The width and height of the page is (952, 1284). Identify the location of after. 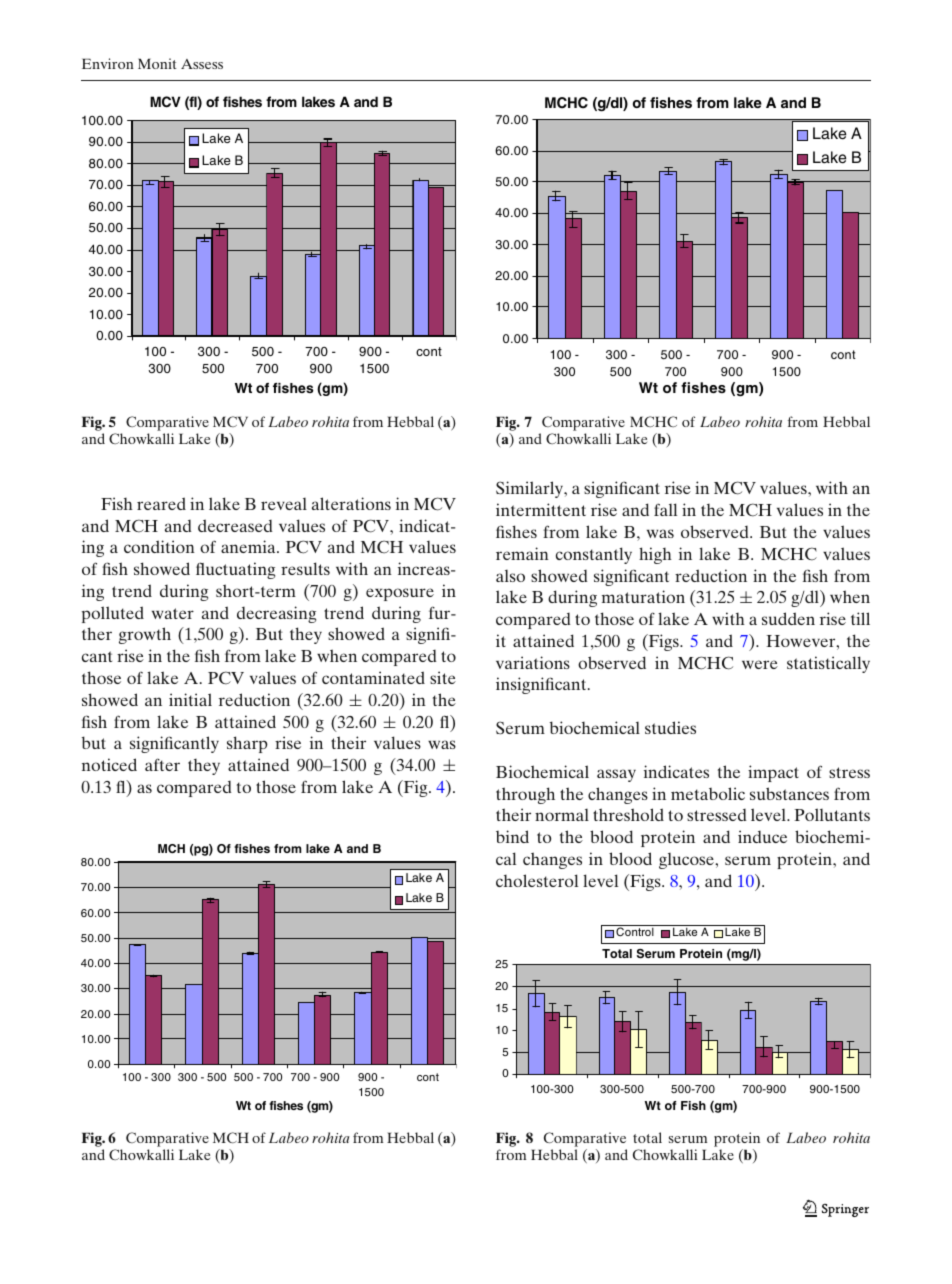
(162, 764).
